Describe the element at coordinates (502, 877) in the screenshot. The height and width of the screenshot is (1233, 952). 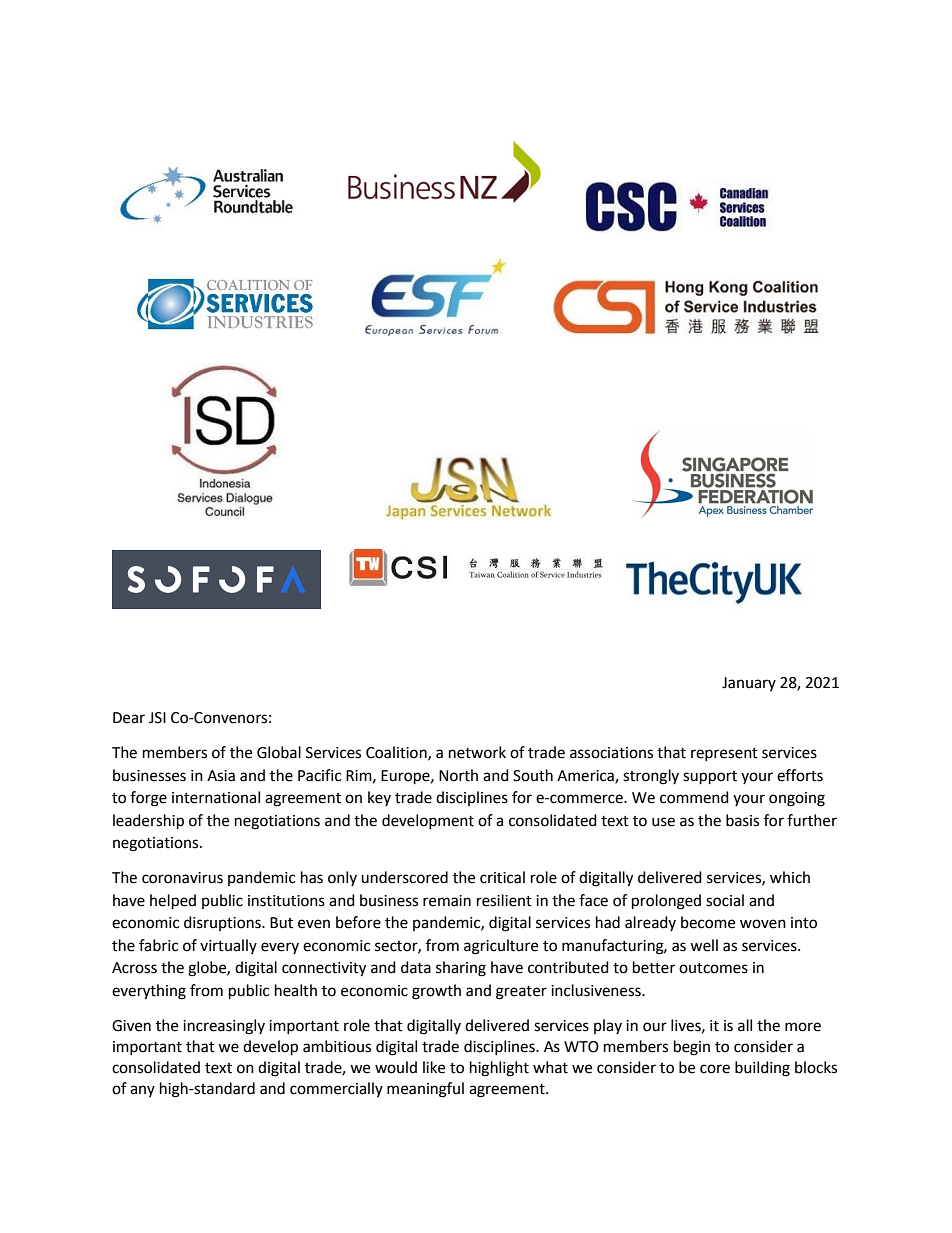
I see `critical` at that location.
